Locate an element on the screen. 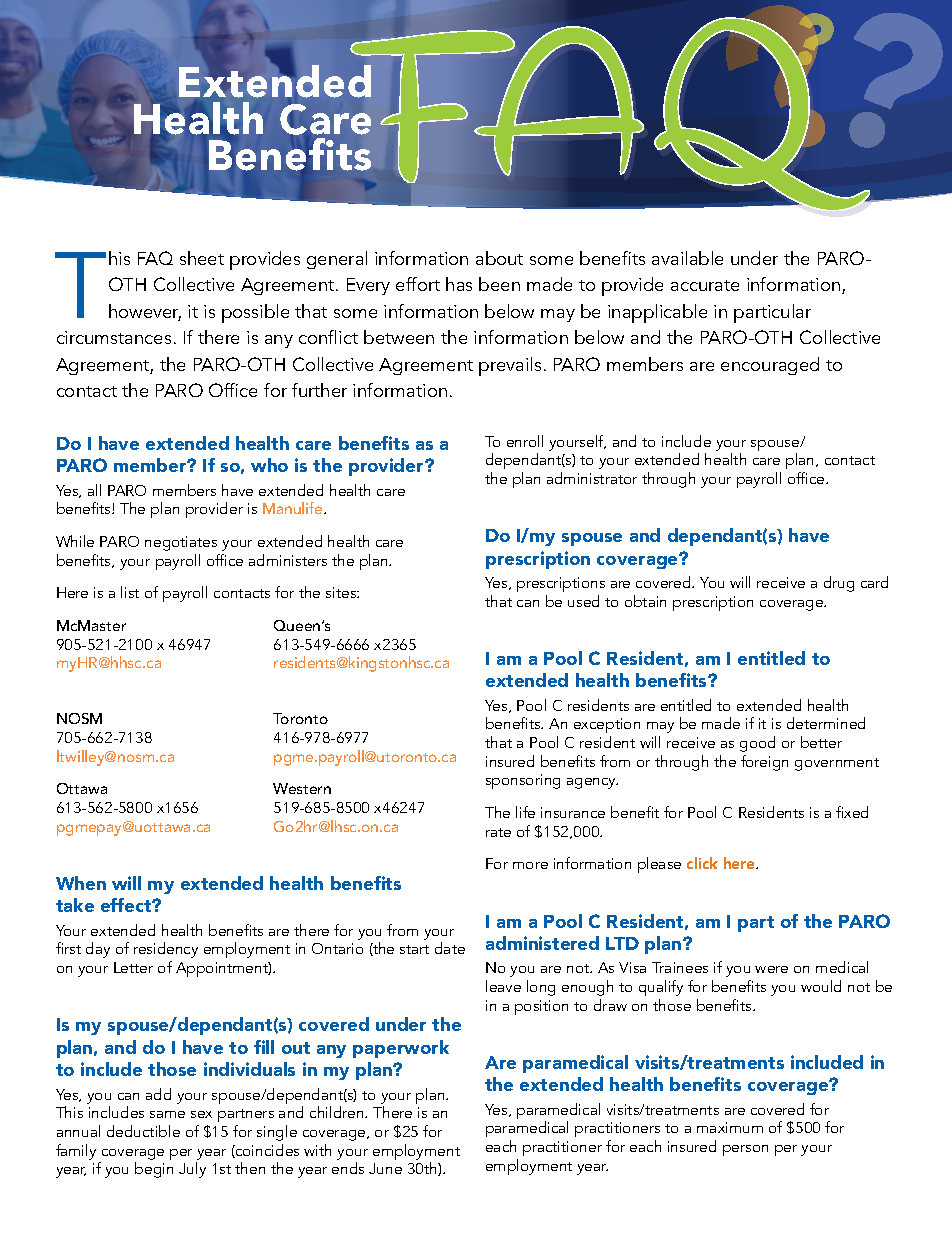 The width and height of the screenshot is (952, 1233). Western is located at coordinates (302, 788).
